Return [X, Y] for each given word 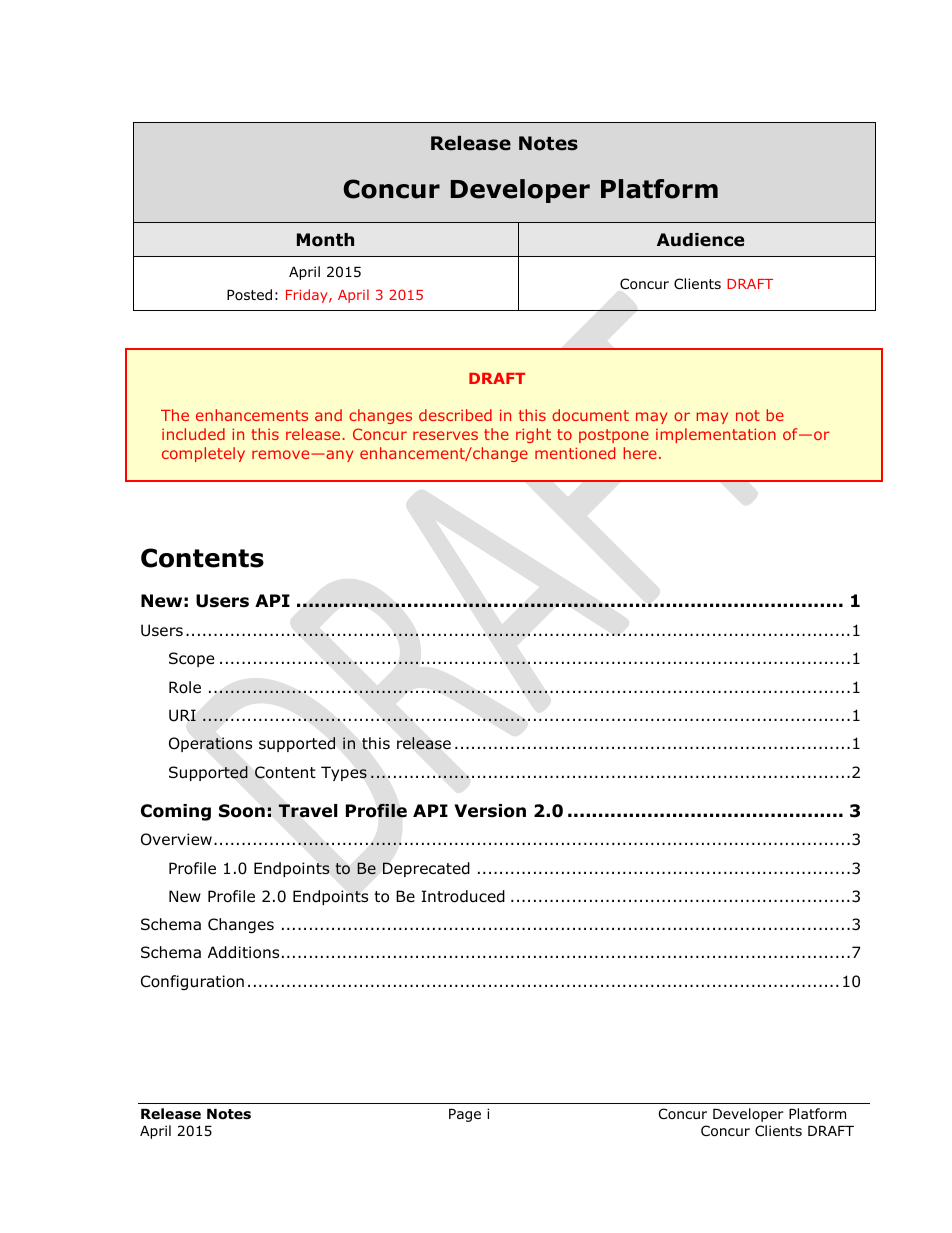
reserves [445, 435]
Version [490, 811]
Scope [192, 659]
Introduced [463, 896]
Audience [700, 240]
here [640, 453]
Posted [249, 294]
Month [325, 240]
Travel [308, 811]
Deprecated [426, 869]
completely [203, 454]
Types [344, 773]
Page [465, 1115]
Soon [242, 811]
